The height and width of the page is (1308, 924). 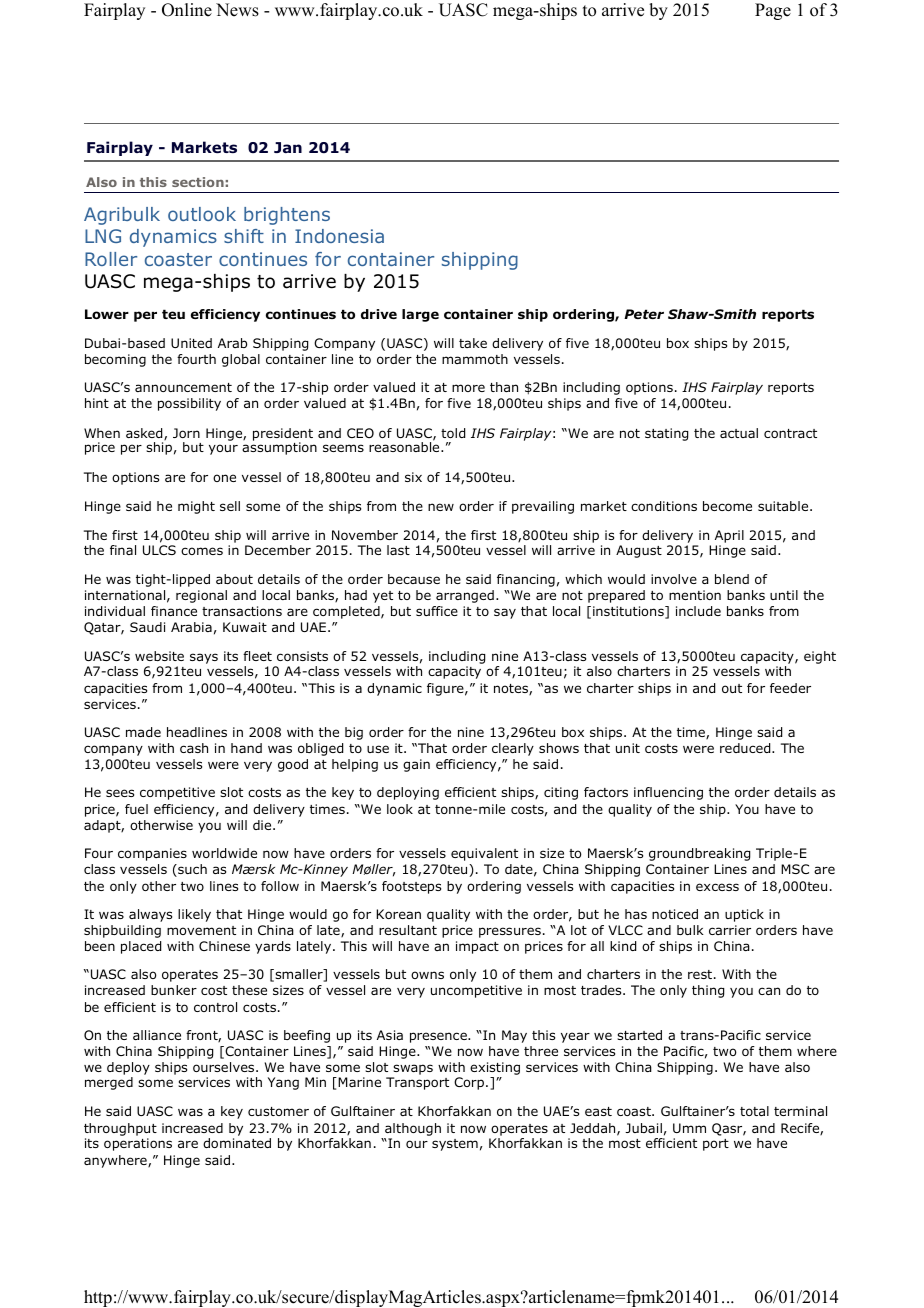 What do you see at coordinates (416, 765) in the page?
I see `gain` at bounding box center [416, 765].
